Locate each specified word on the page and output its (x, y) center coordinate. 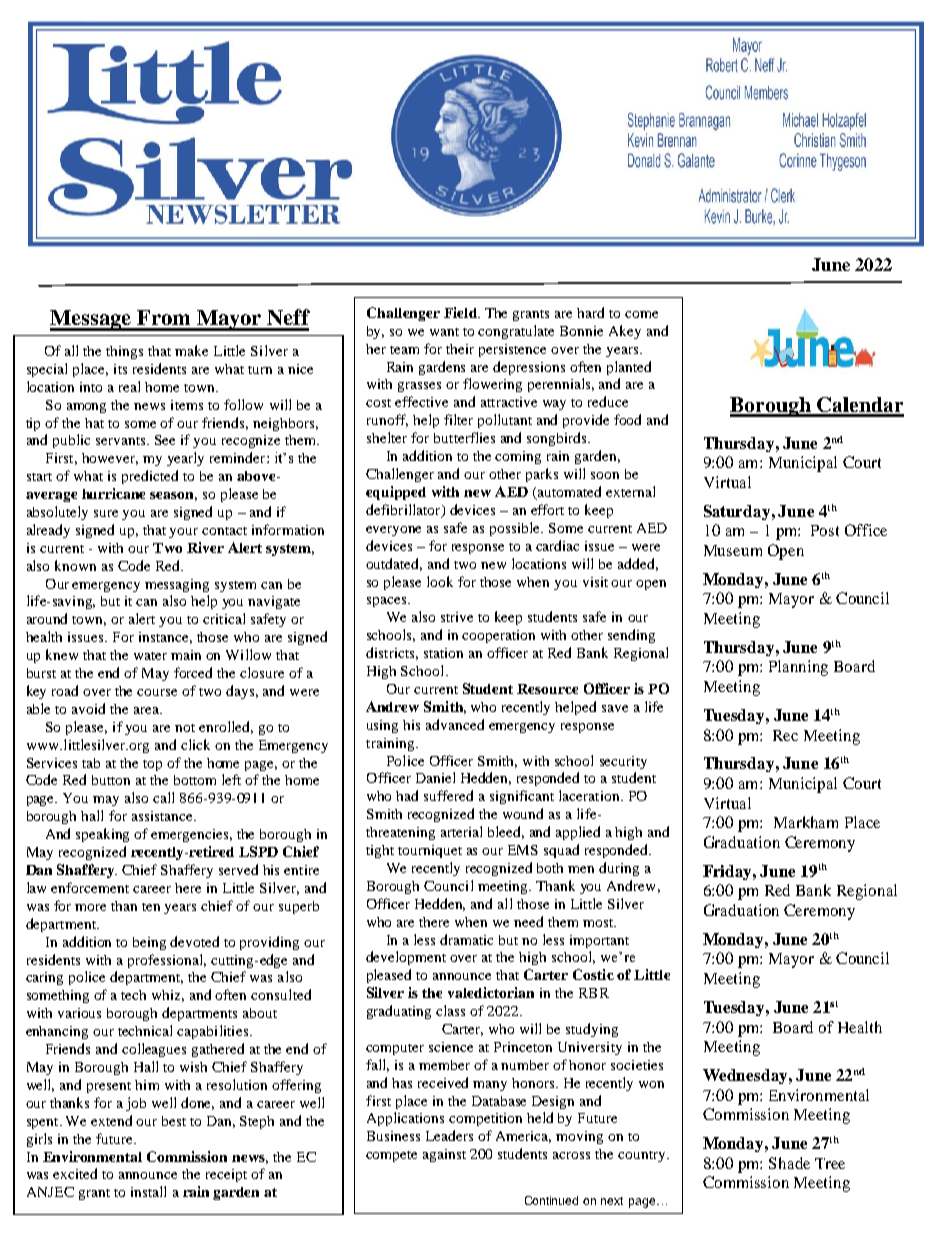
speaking (102, 835)
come (641, 314)
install (148, 1191)
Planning (798, 668)
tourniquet (430, 851)
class (450, 1010)
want (444, 332)
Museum (733, 550)
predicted (150, 477)
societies (637, 1065)
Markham (806, 822)
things (124, 352)
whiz (168, 996)
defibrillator (404, 510)
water (150, 656)
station (443, 653)
